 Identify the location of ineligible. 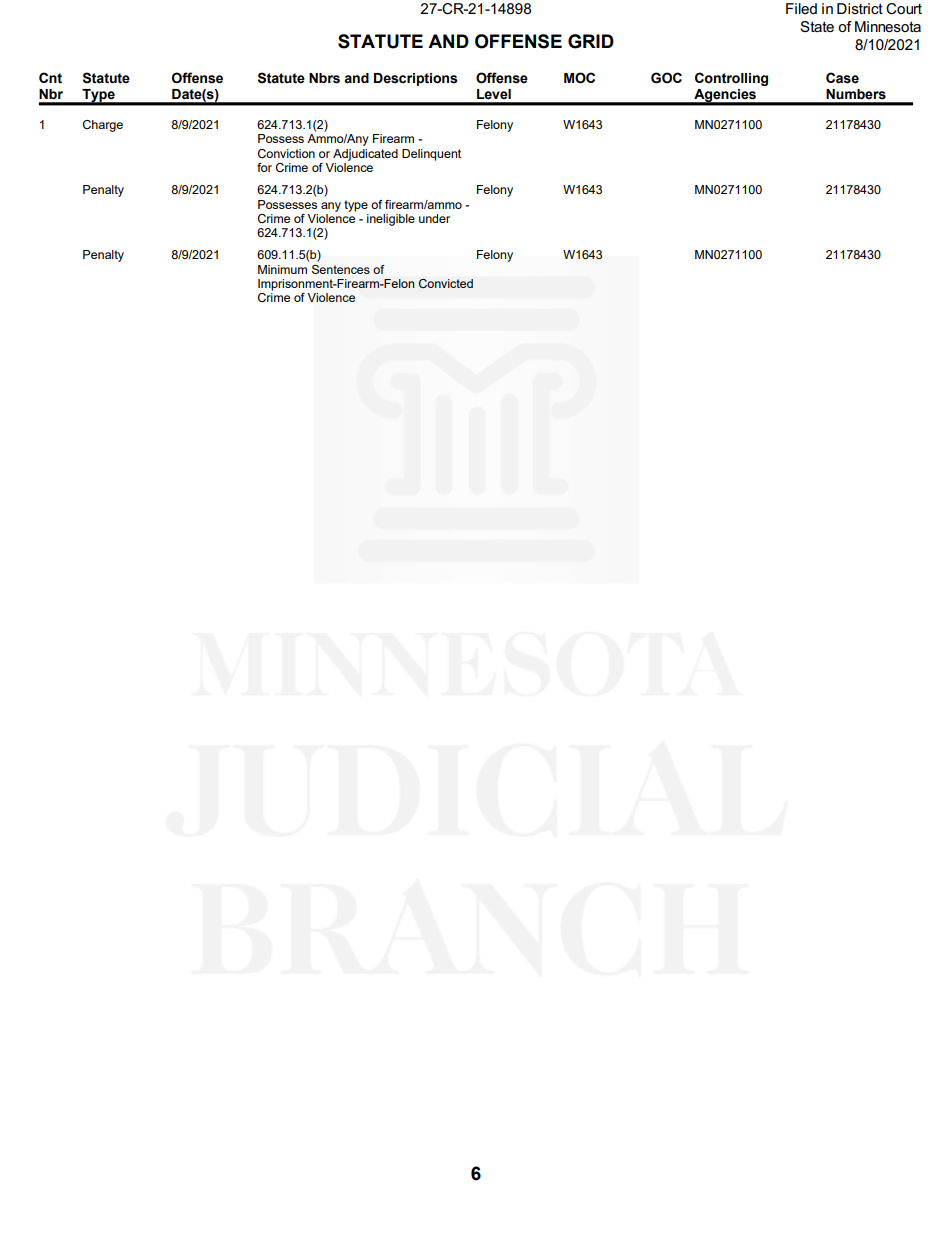
(391, 220).
